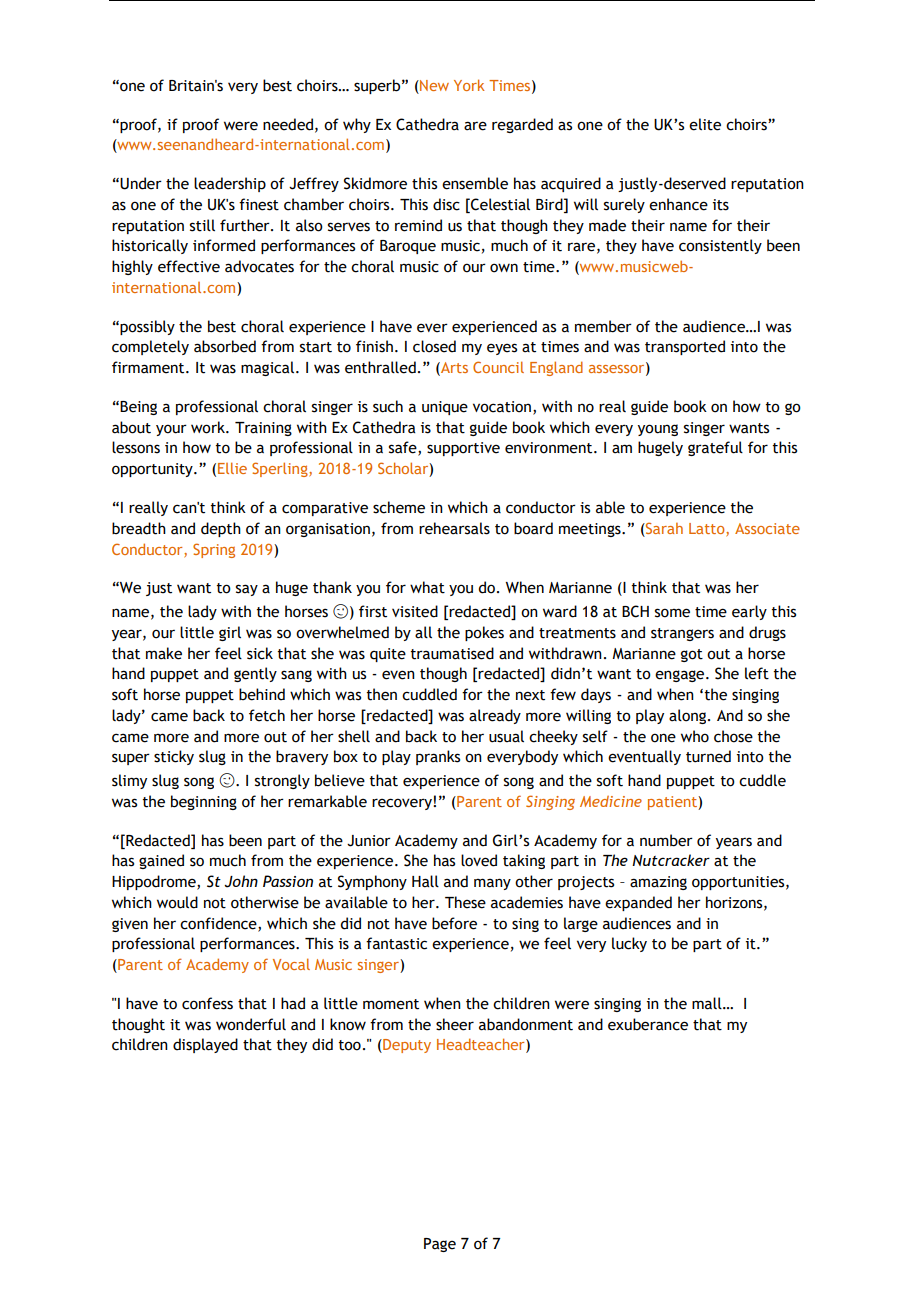 The width and height of the image is (924, 1308). Describe the element at coordinates (705, 124) in the image. I see `elite` at that location.
